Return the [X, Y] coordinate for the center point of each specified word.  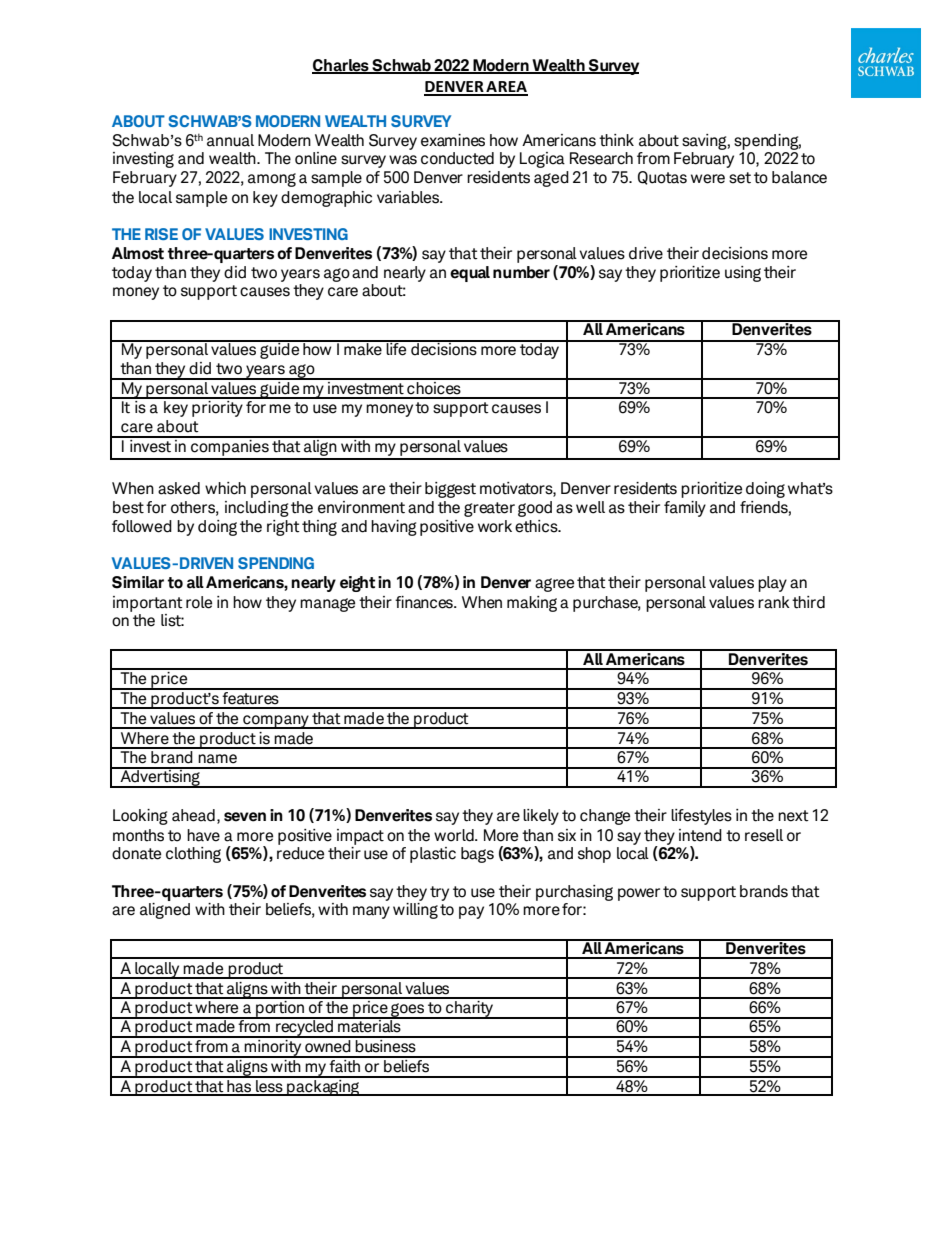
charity [469, 1008]
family [685, 509]
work [495, 526]
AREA [506, 88]
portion [280, 1008]
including [257, 509]
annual [230, 140]
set [740, 178]
